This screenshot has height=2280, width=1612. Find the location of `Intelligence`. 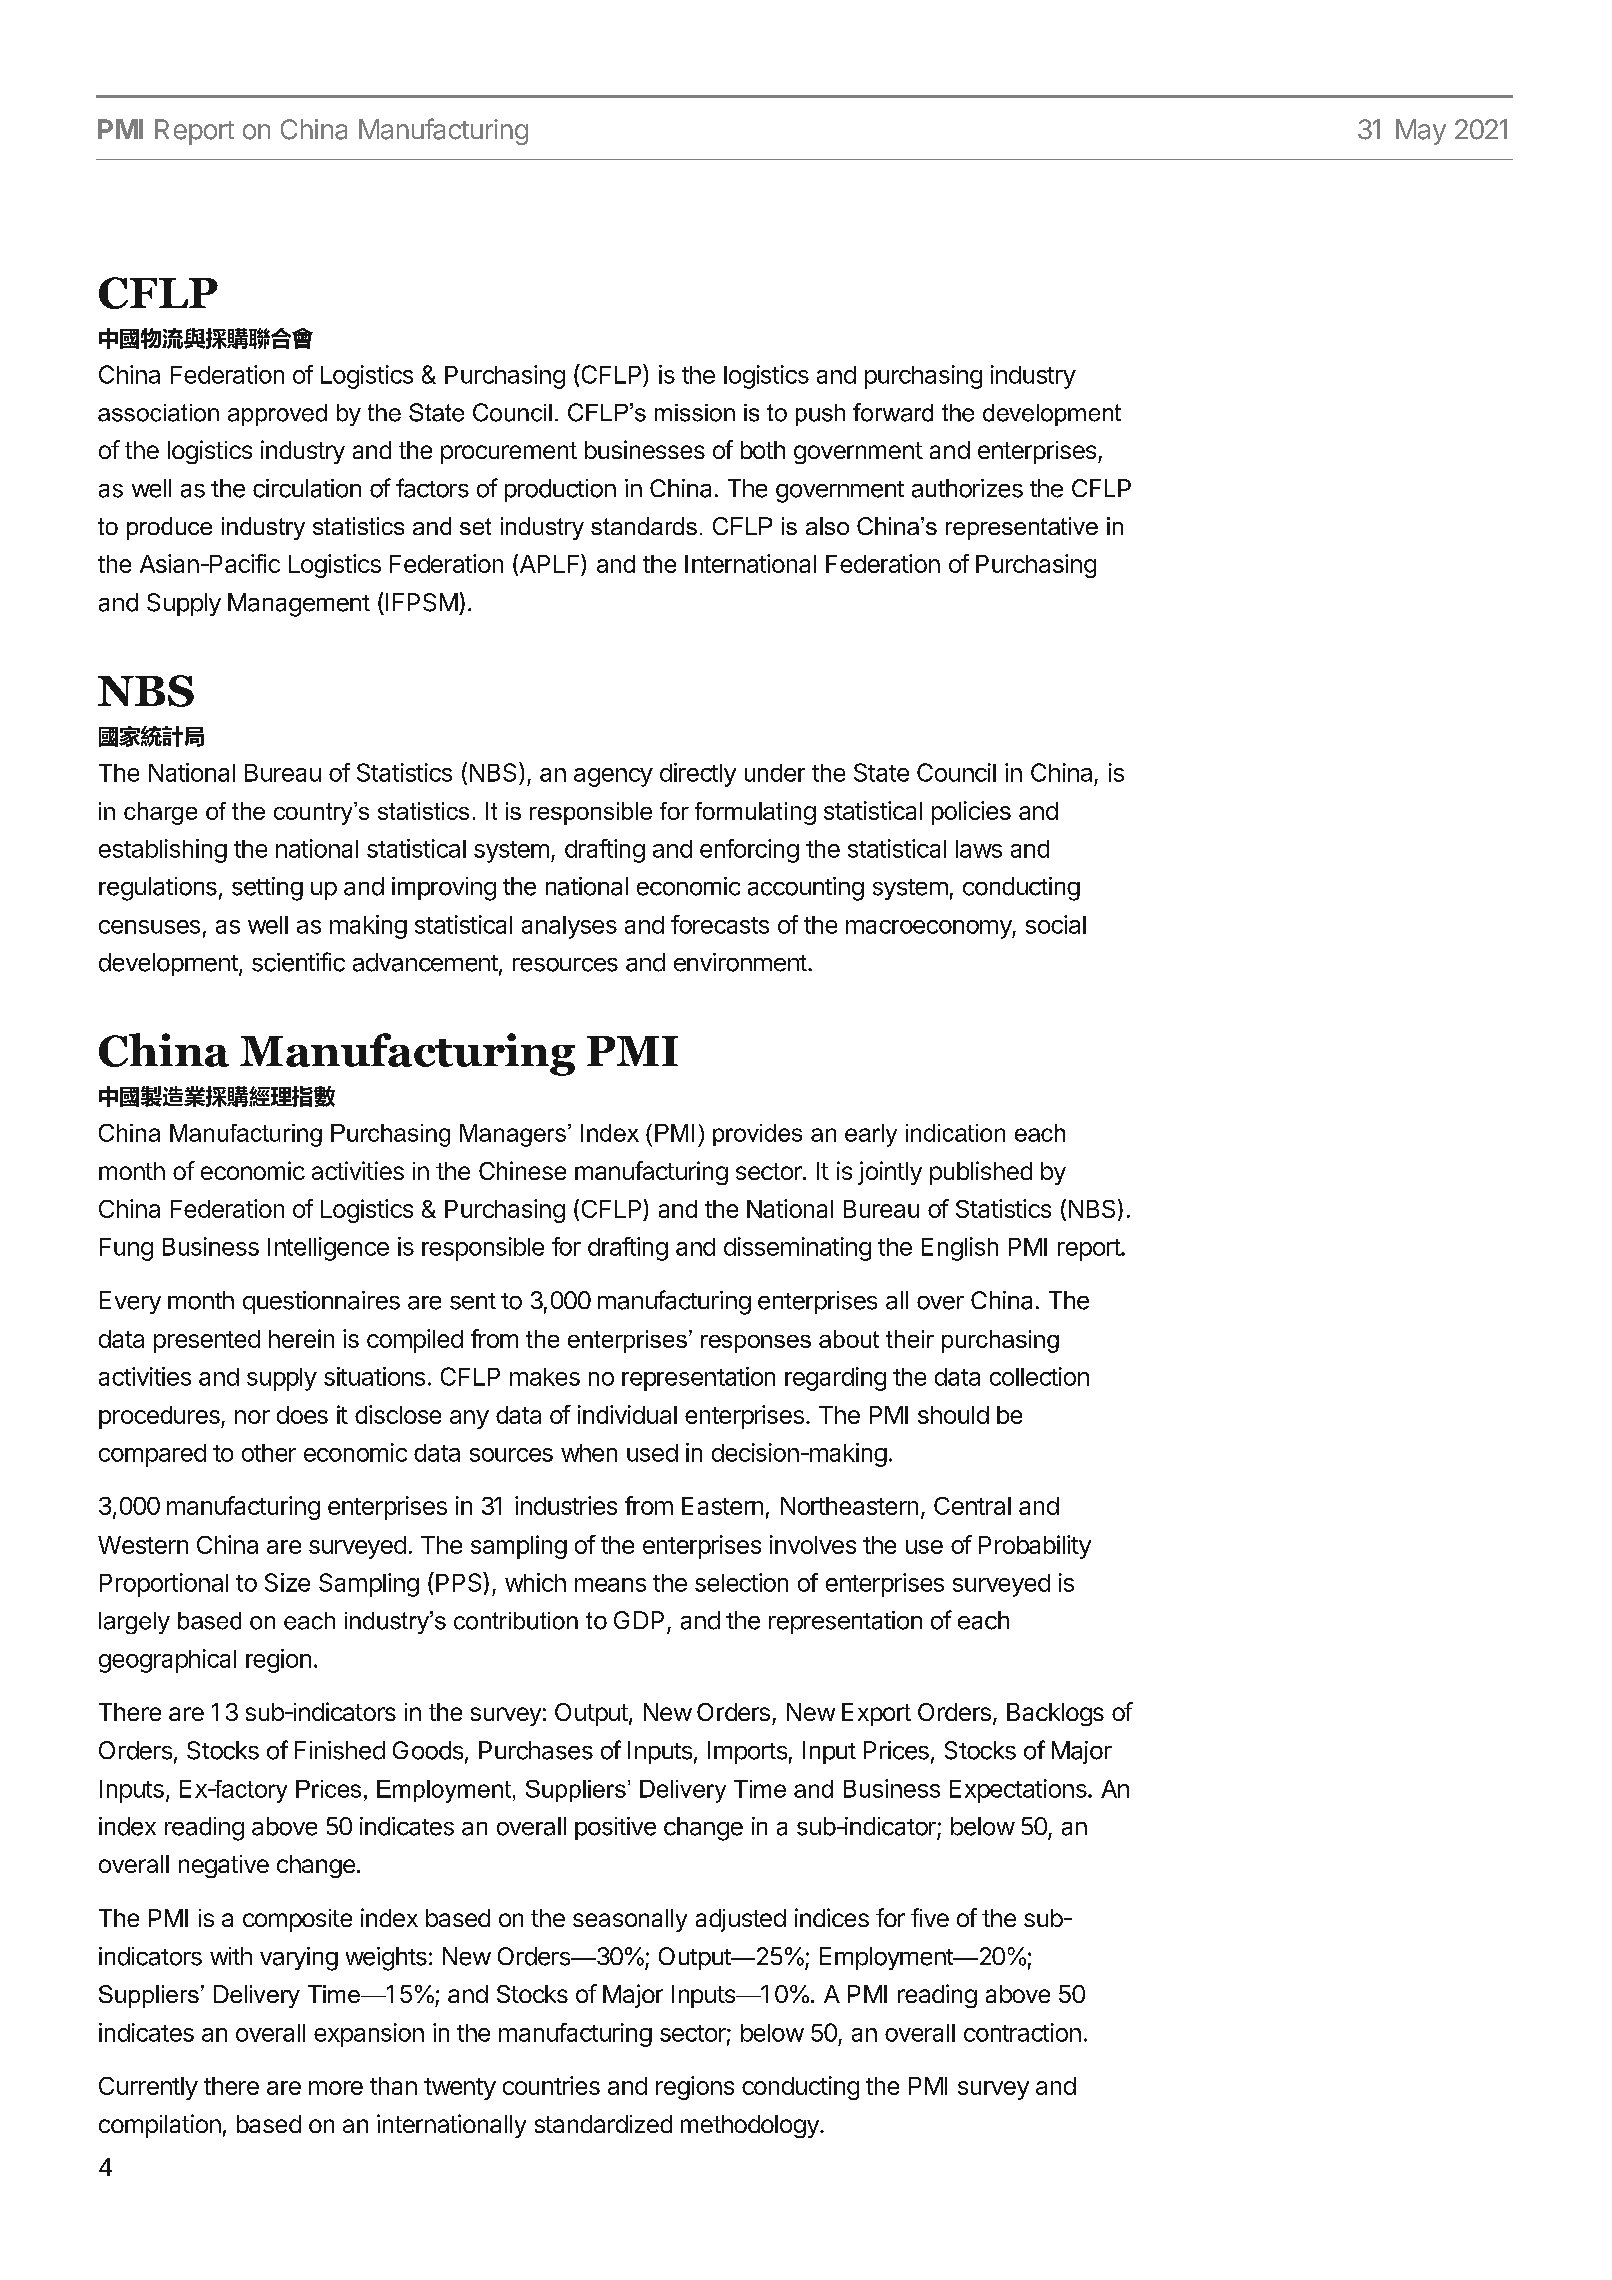

Intelligence is located at coordinates (328, 1249).
